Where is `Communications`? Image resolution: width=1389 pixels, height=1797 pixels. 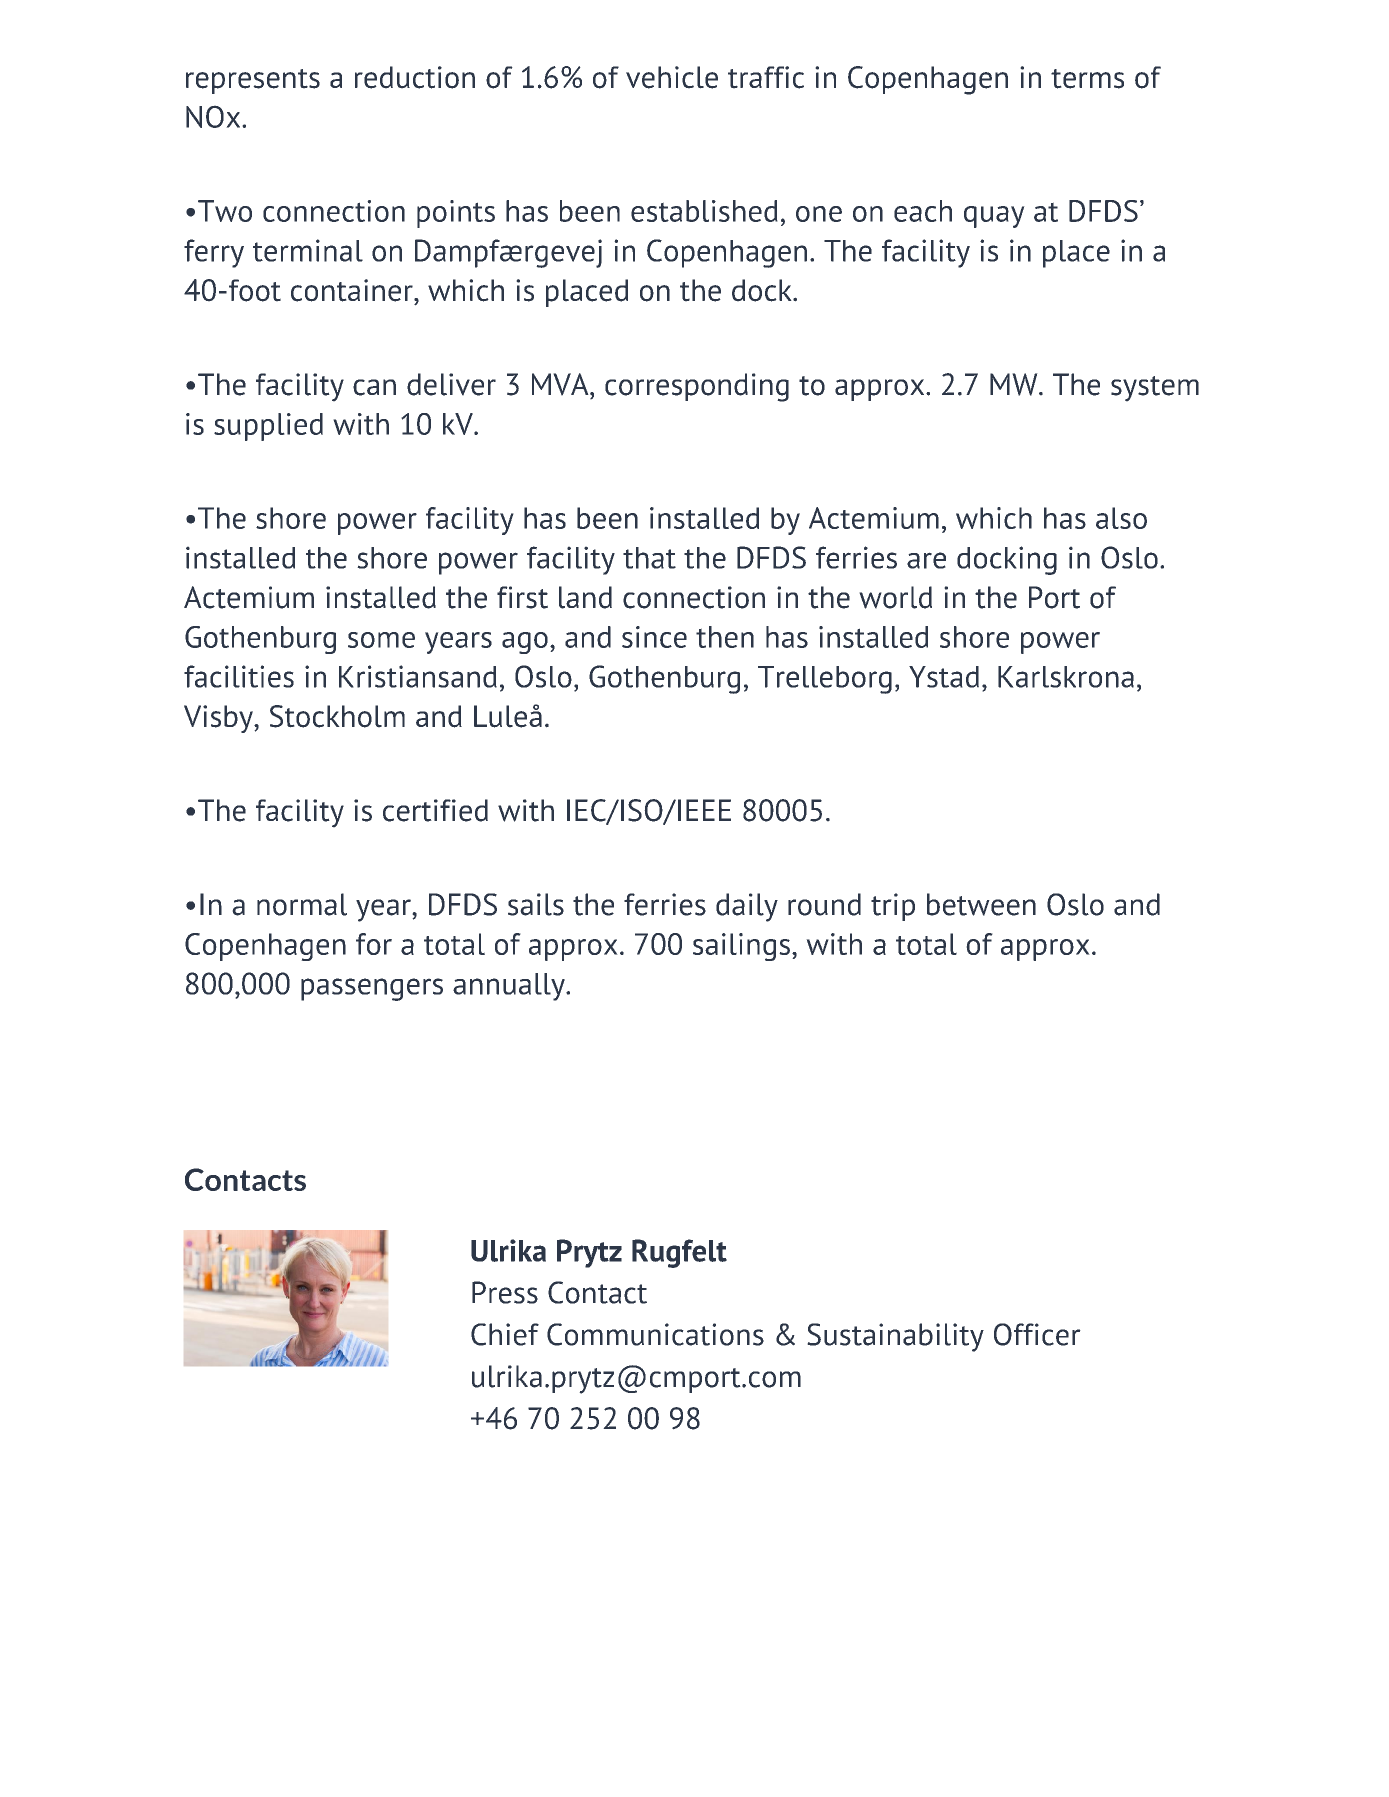
Communications is located at coordinates (655, 1334).
